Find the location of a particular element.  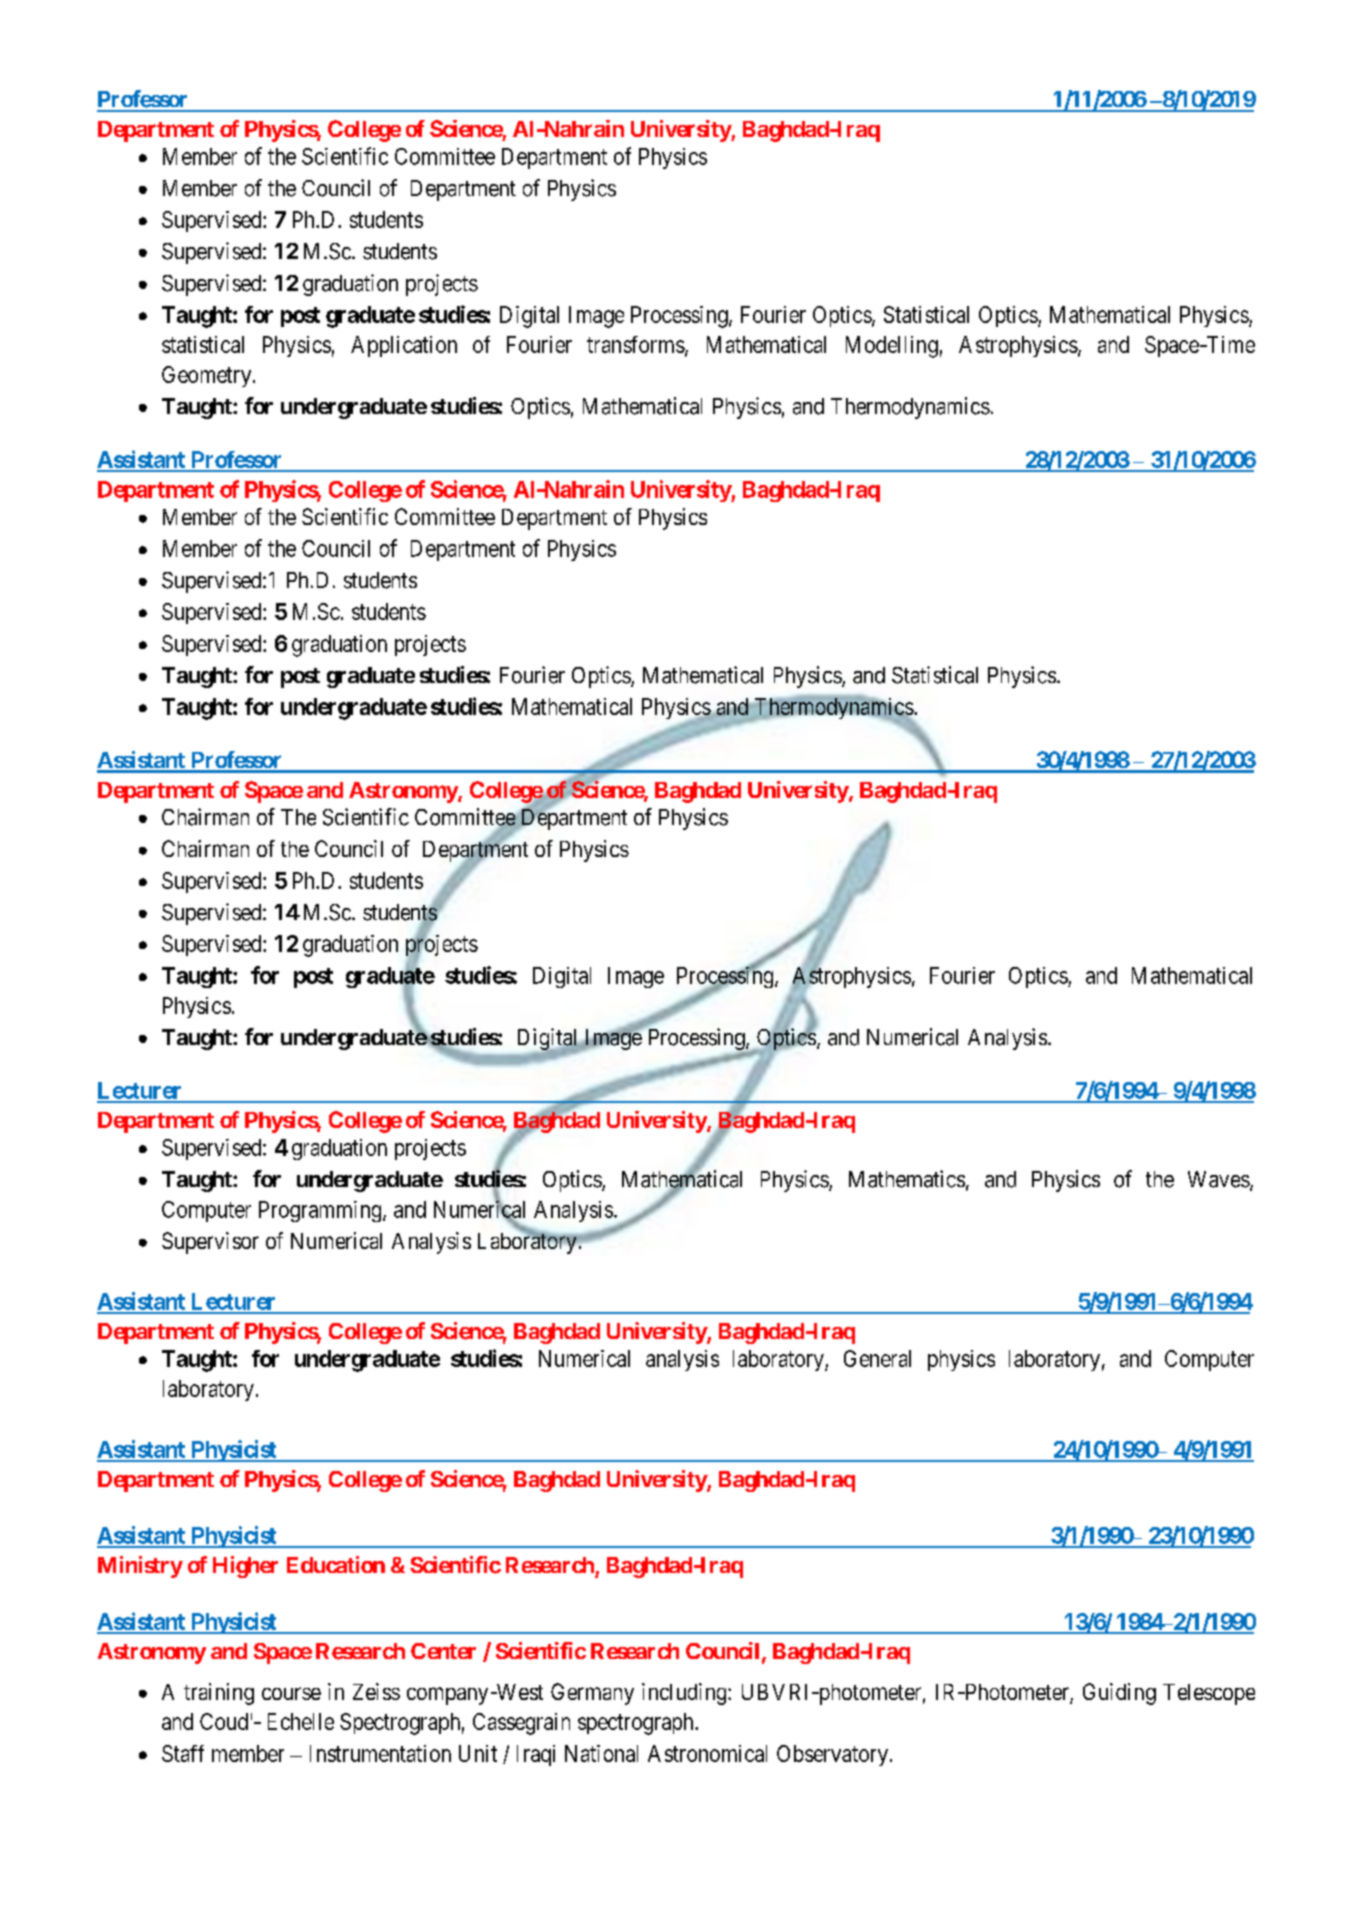

Supervisor is located at coordinates (210, 1243).
